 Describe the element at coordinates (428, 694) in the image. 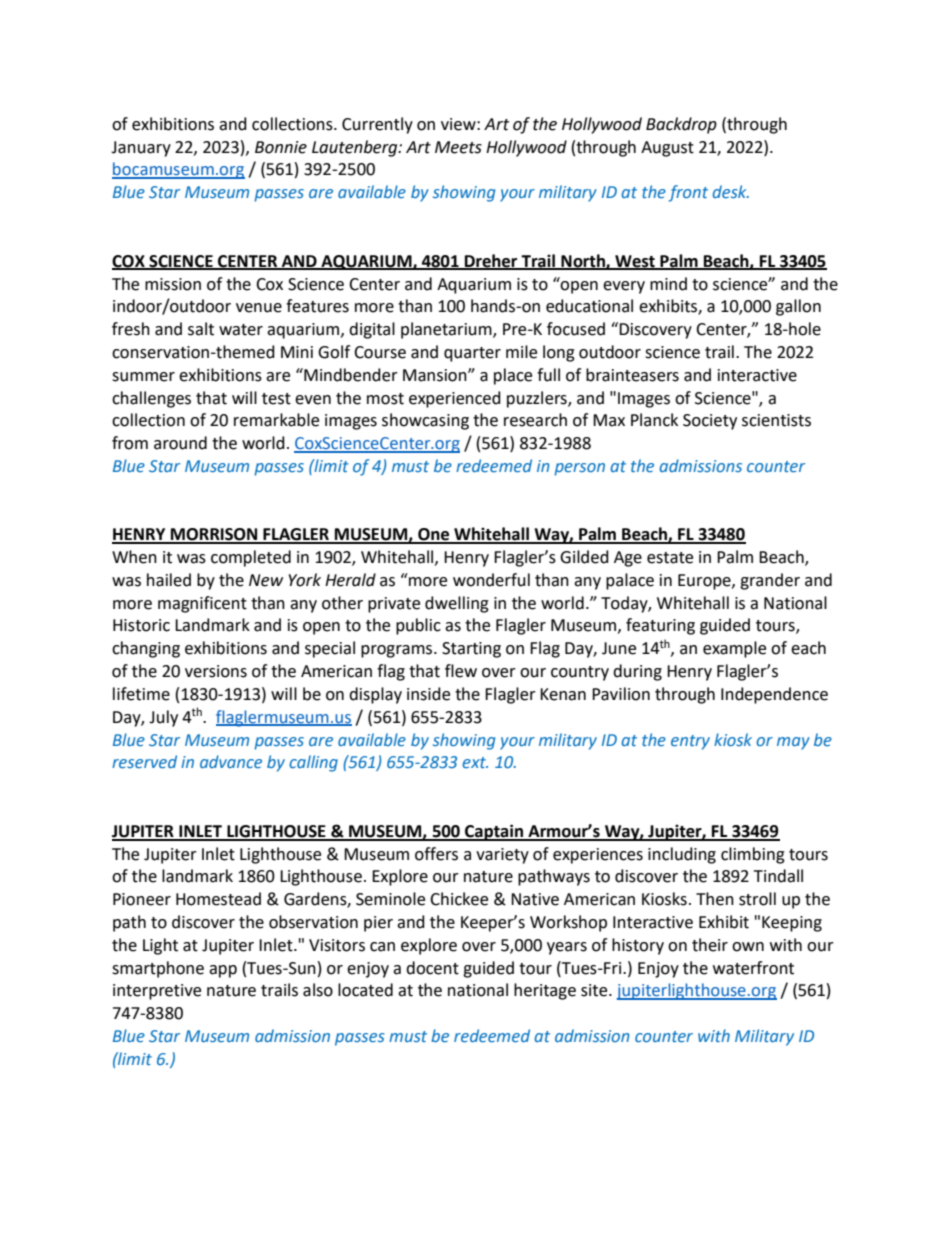

I see `inside` at that location.
